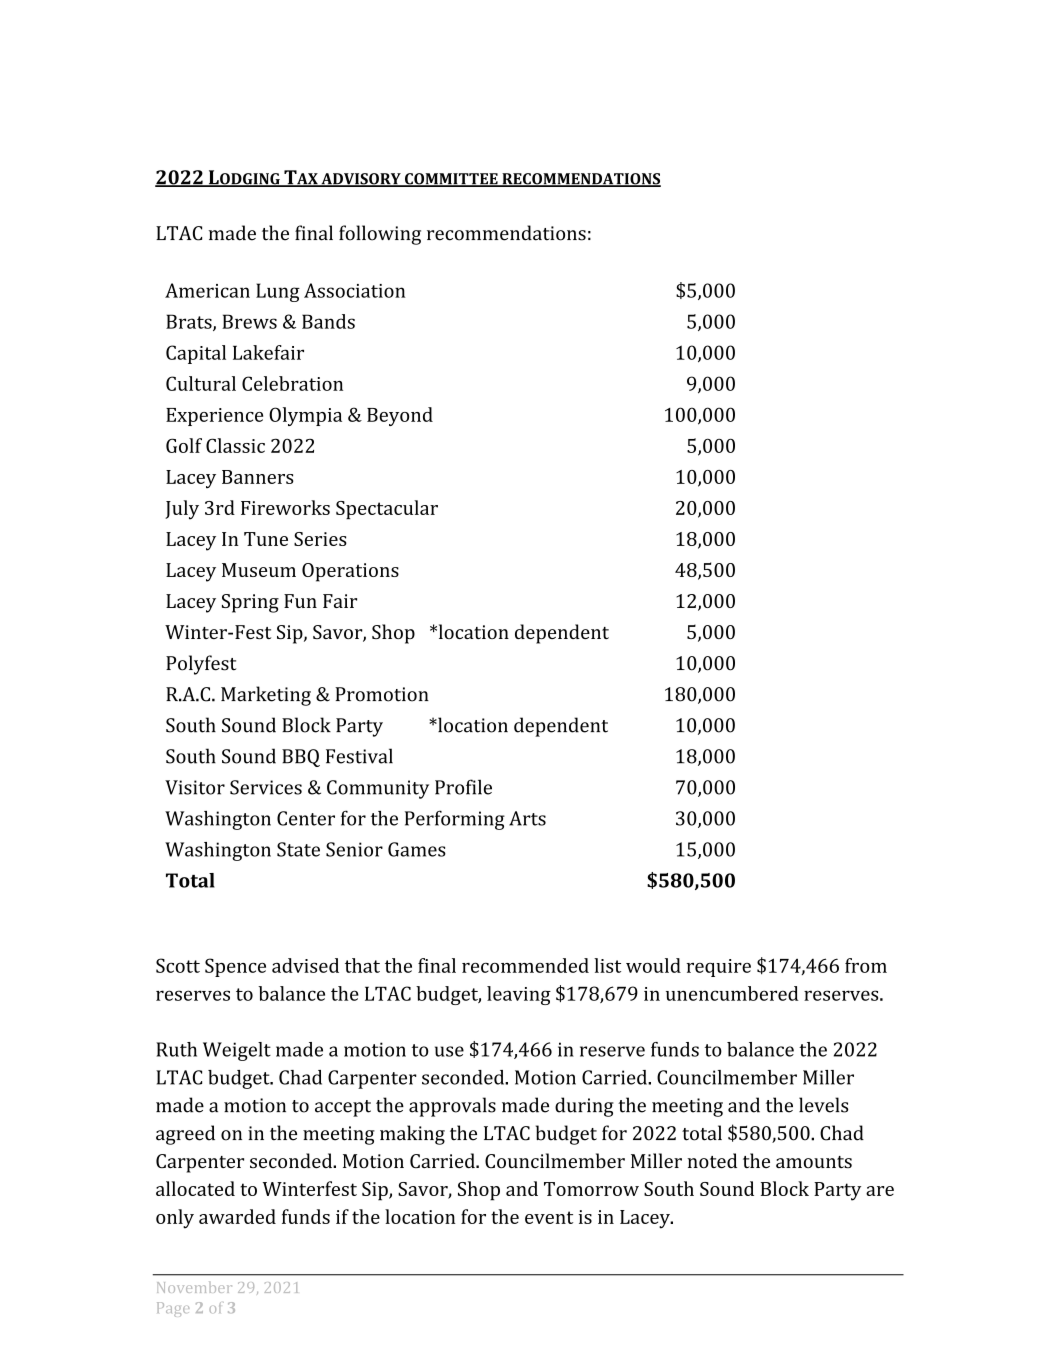 Image resolution: width=1056 pixels, height=1366 pixels. Describe the element at coordinates (387, 509) in the document. I see `Spectacular` at that location.
